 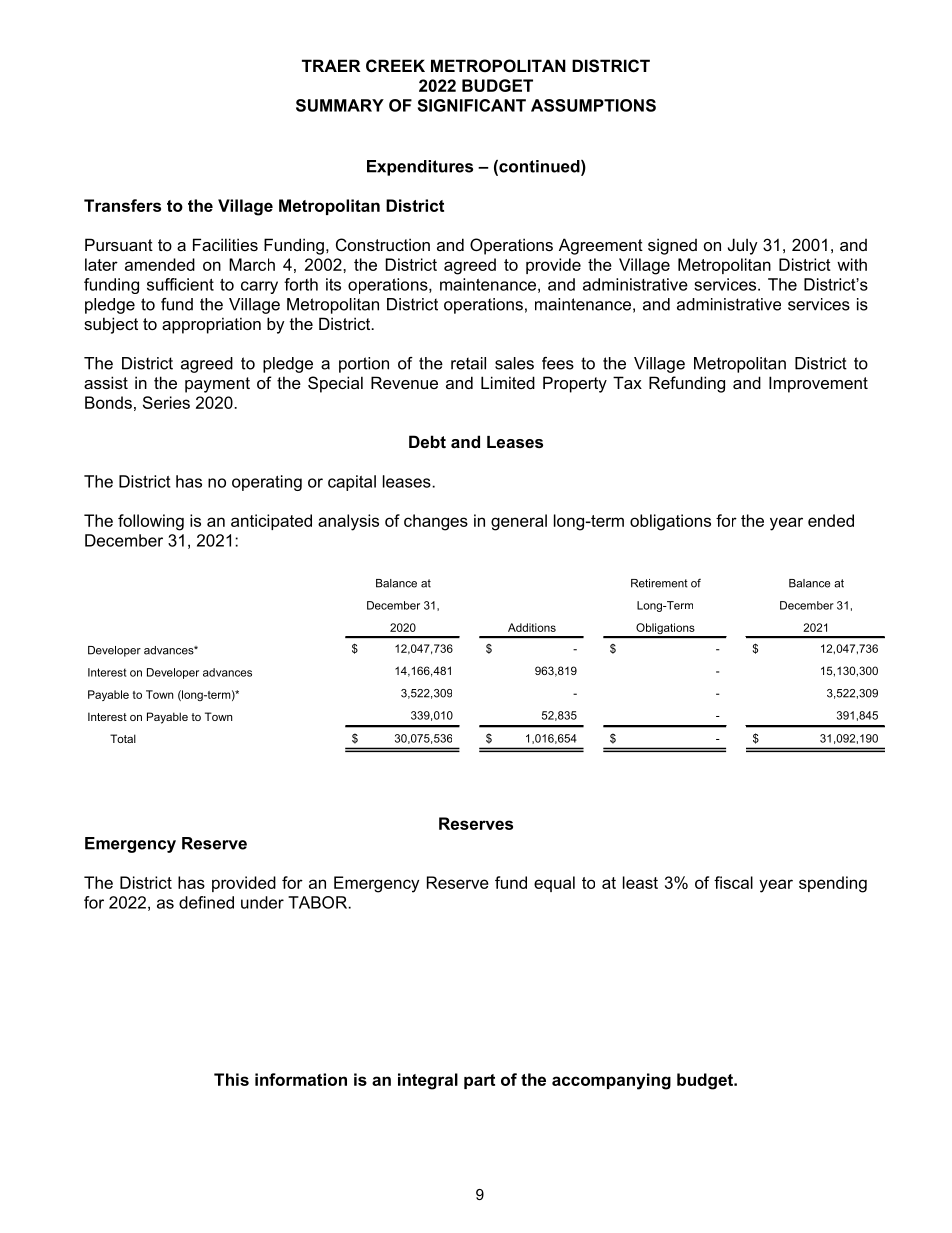 I want to click on Series, so click(x=166, y=402).
